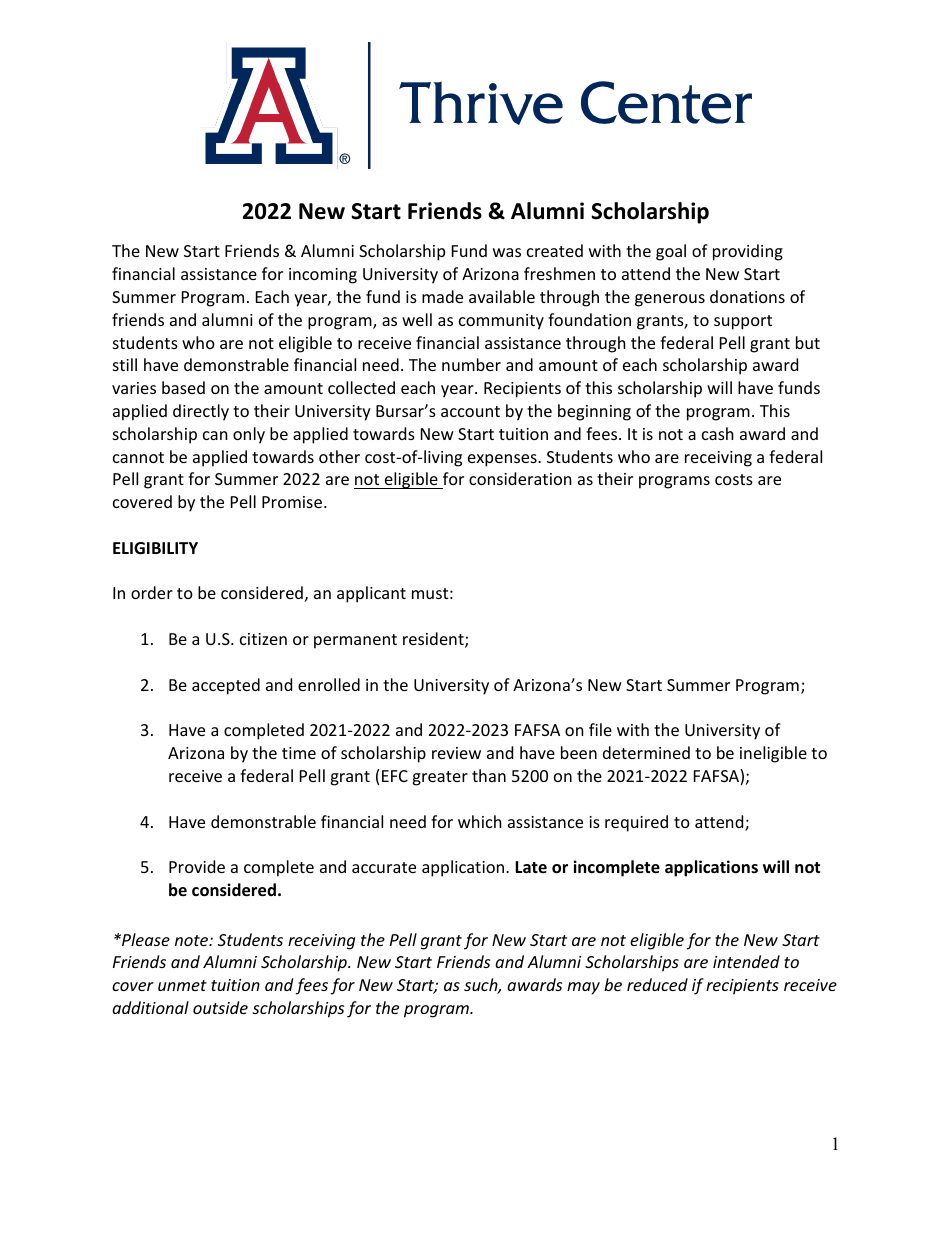 The image size is (952, 1233). Describe the element at coordinates (646, 752) in the page. I see `determined` at that location.
